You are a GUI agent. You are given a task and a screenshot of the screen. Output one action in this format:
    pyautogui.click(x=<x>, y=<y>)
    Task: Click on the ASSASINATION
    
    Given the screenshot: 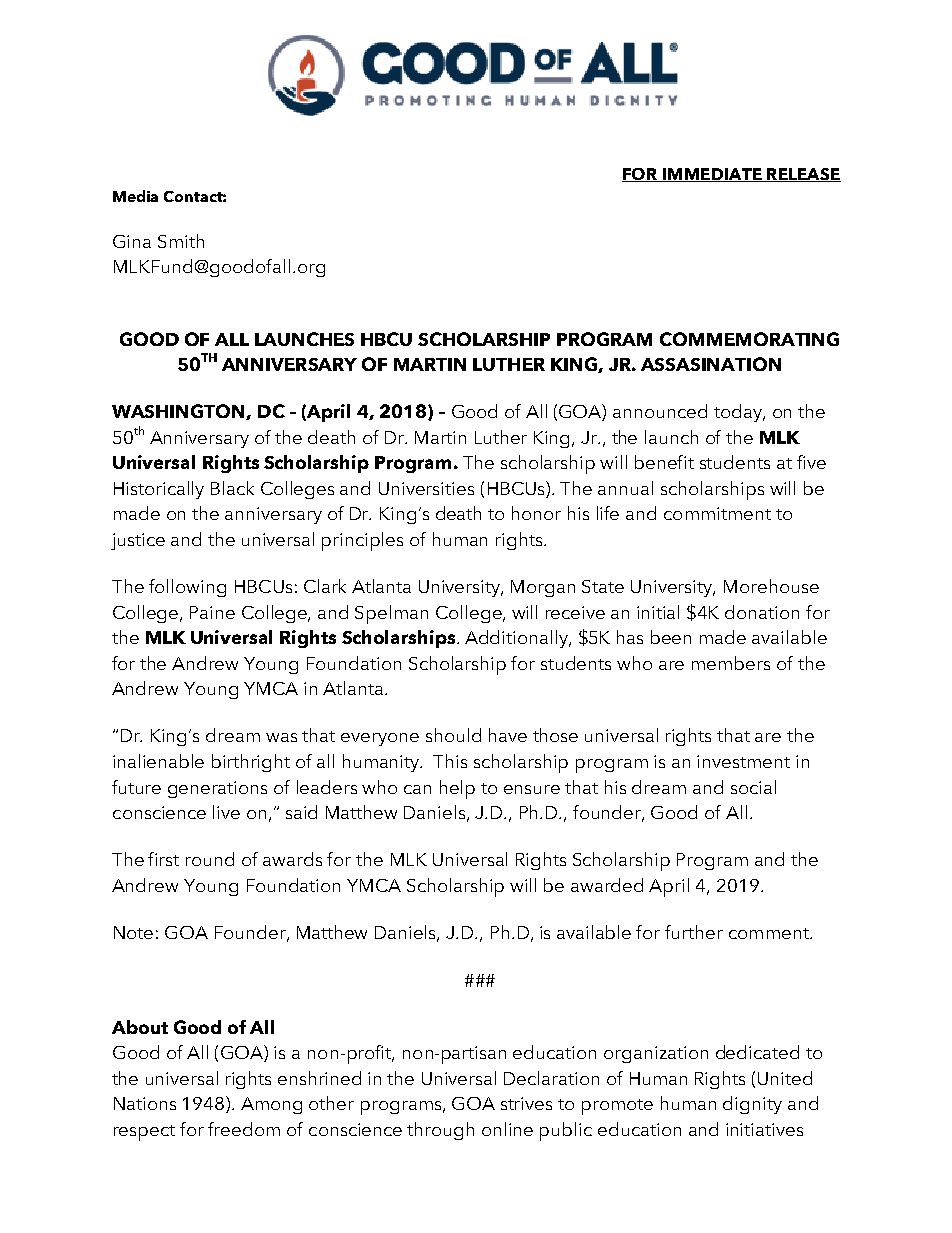 What is the action you would take?
    pyautogui.click(x=711, y=364)
